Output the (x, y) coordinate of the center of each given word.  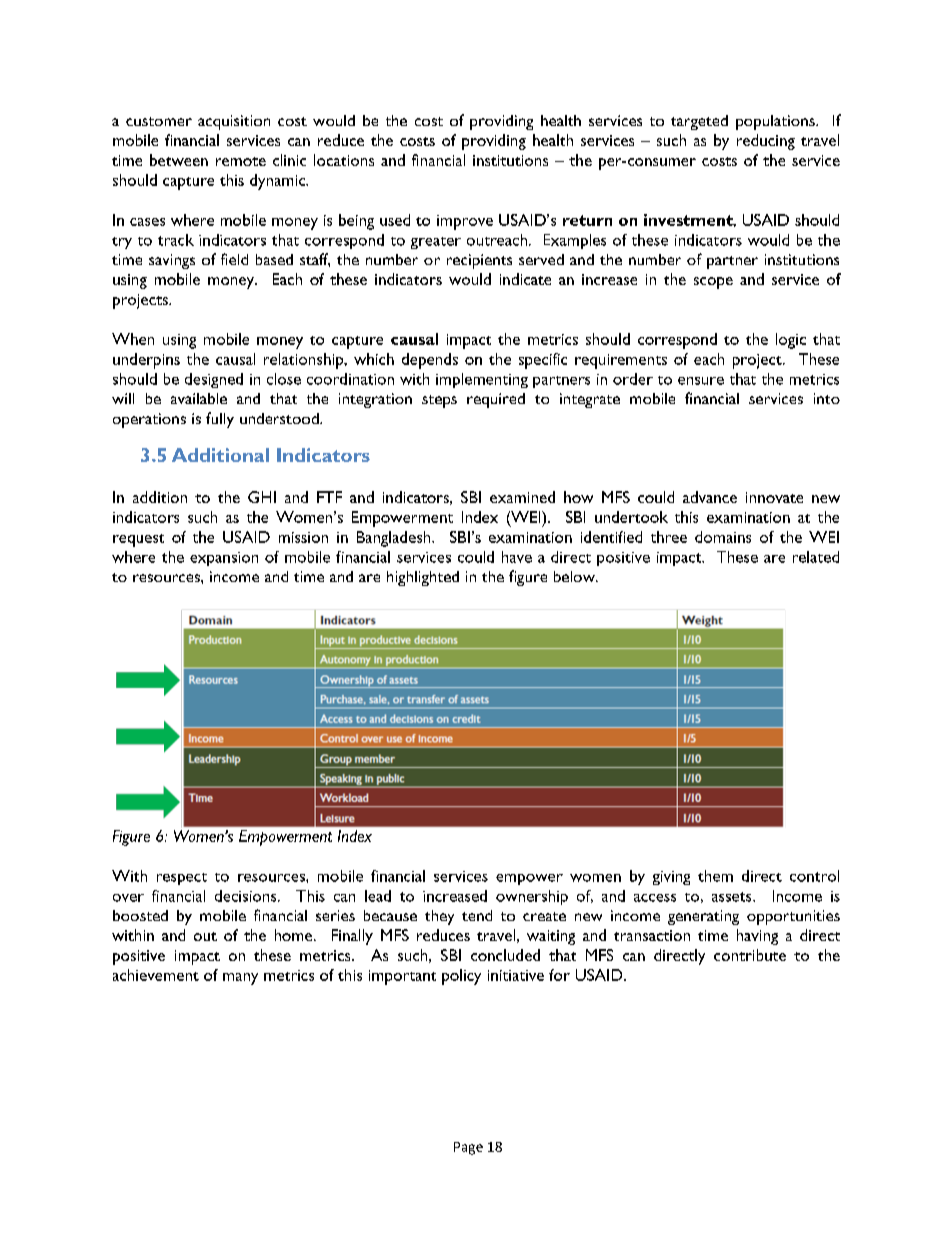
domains (723, 537)
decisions (247, 896)
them (715, 876)
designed (214, 380)
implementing (482, 380)
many (240, 979)
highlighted (423, 578)
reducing (766, 142)
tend (477, 915)
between (179, 160)
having (757, 937)
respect (182, 879)
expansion (224, 559)
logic (791, 341)
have (517, 557)
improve (465, 222)
